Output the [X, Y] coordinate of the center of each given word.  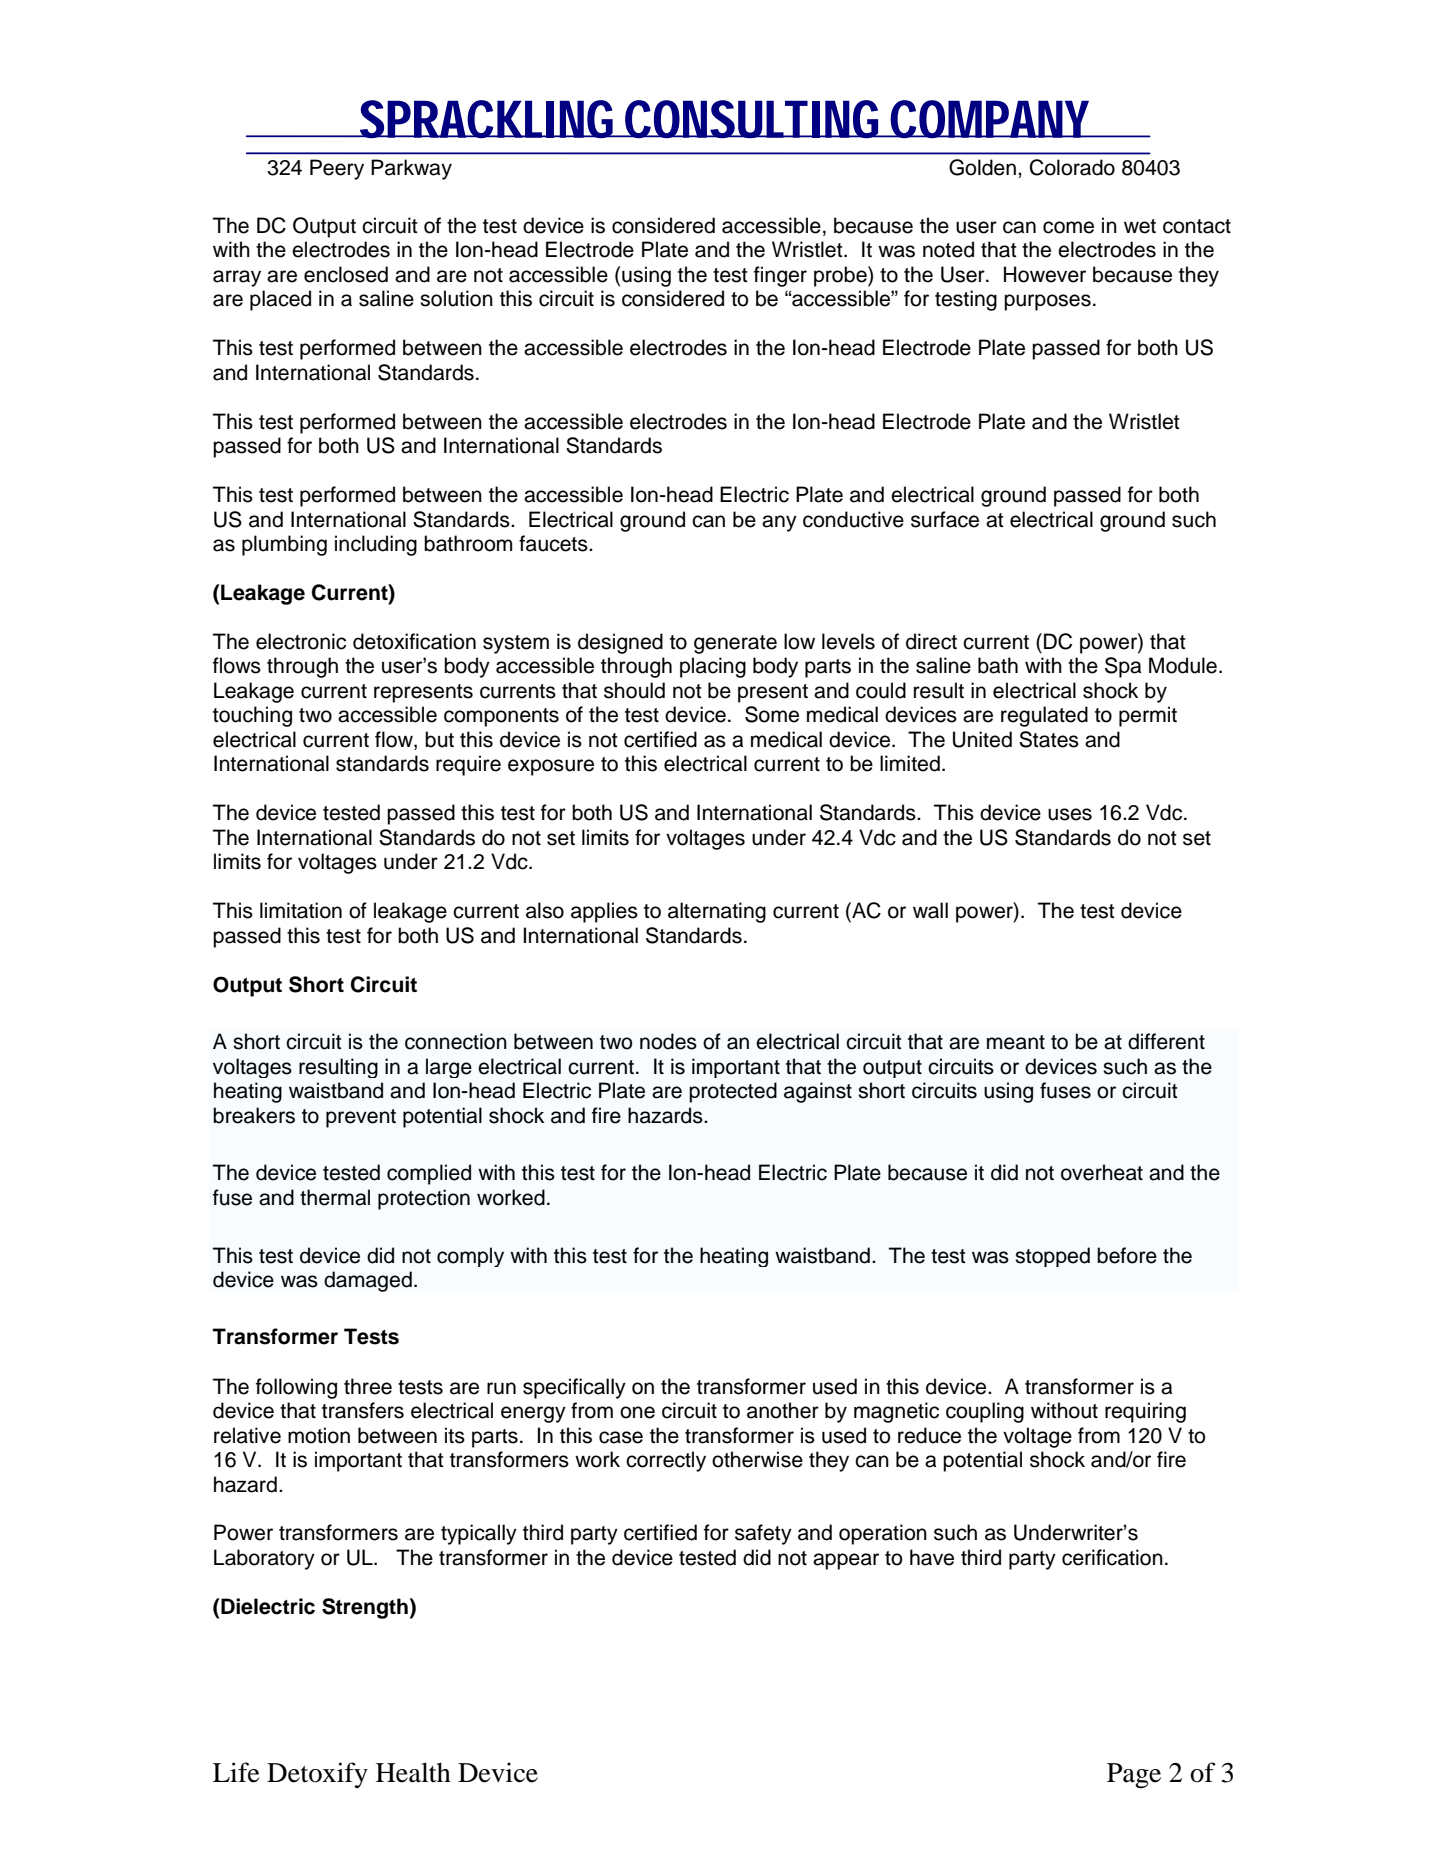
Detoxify [317, 1775]
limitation [301, 910]
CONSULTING [755, 119]
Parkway [411, 169]
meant [1016, 1042]
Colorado [1072, 167]
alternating [717, 912]
